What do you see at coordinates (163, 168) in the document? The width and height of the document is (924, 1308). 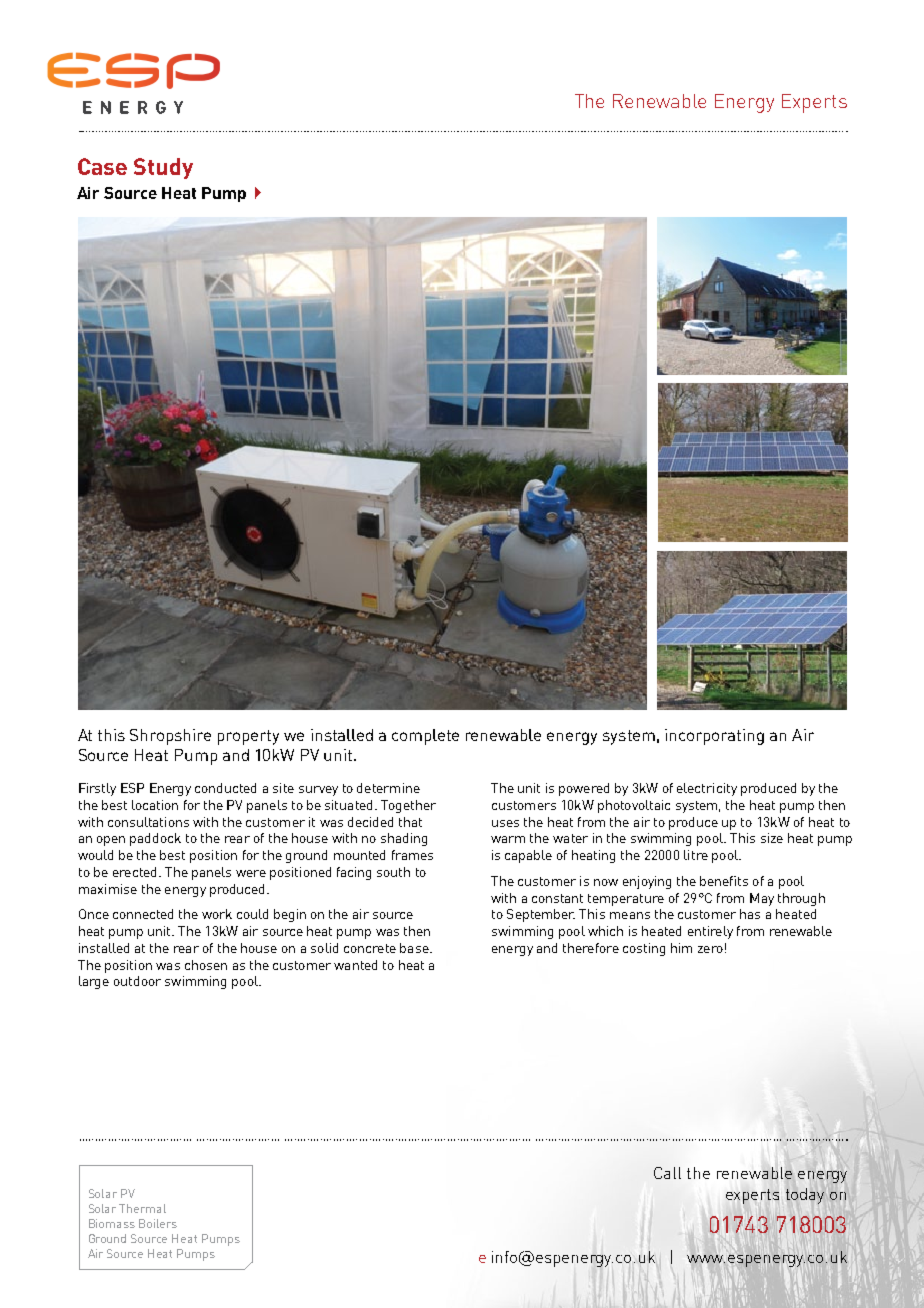 I see `Study` at bounding box center [163, 168].
